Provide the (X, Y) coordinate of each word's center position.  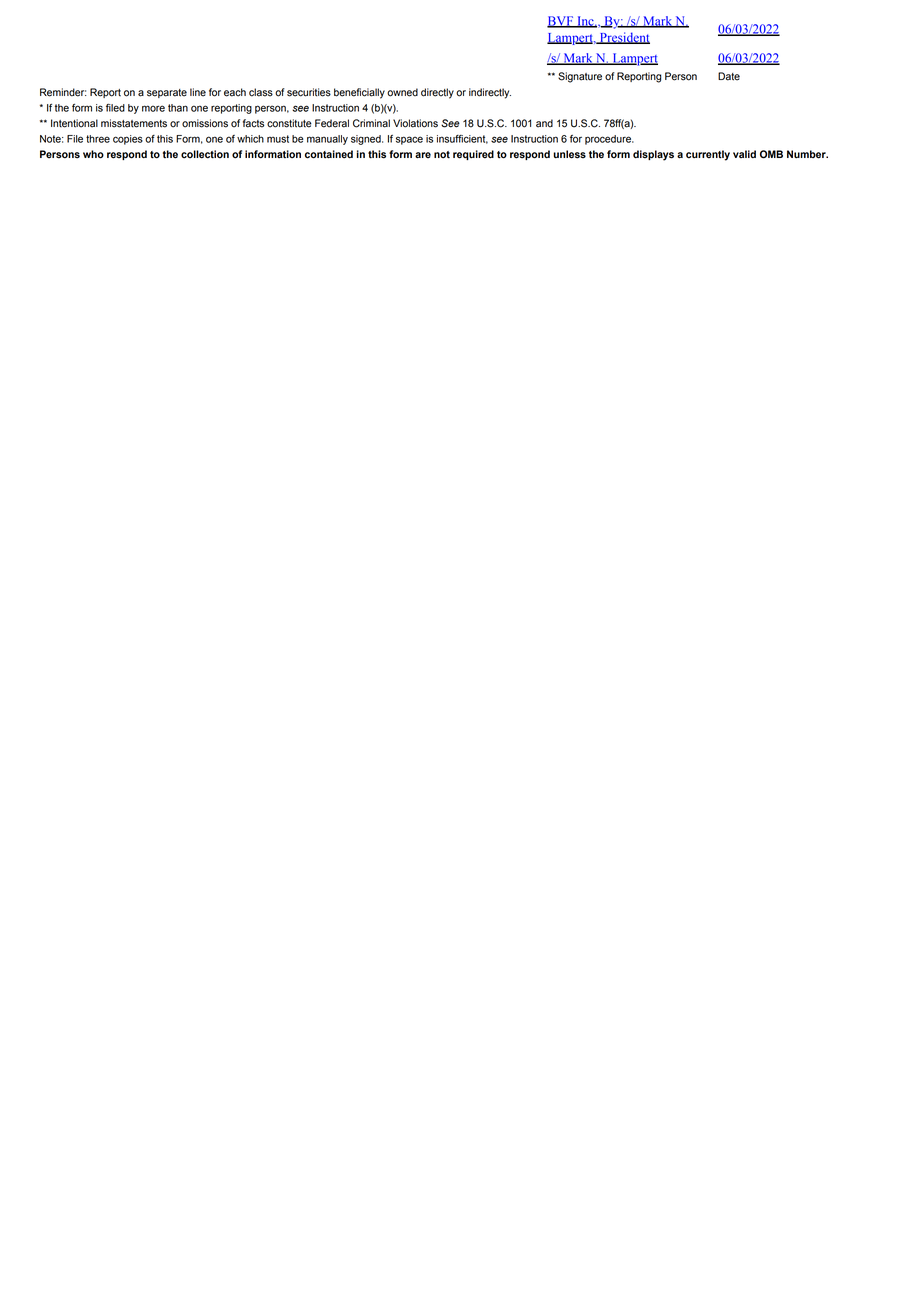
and (544, 123)
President (623, 38)
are (423, 155)
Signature (580, 77)
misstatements (134, 123)
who (93, 154)
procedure (609, 140)
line (198, 92)
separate (167, 93)
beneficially (359, 93)
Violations (415, 123)
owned (402, 92)
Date (729, 76)
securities (309, 92)
